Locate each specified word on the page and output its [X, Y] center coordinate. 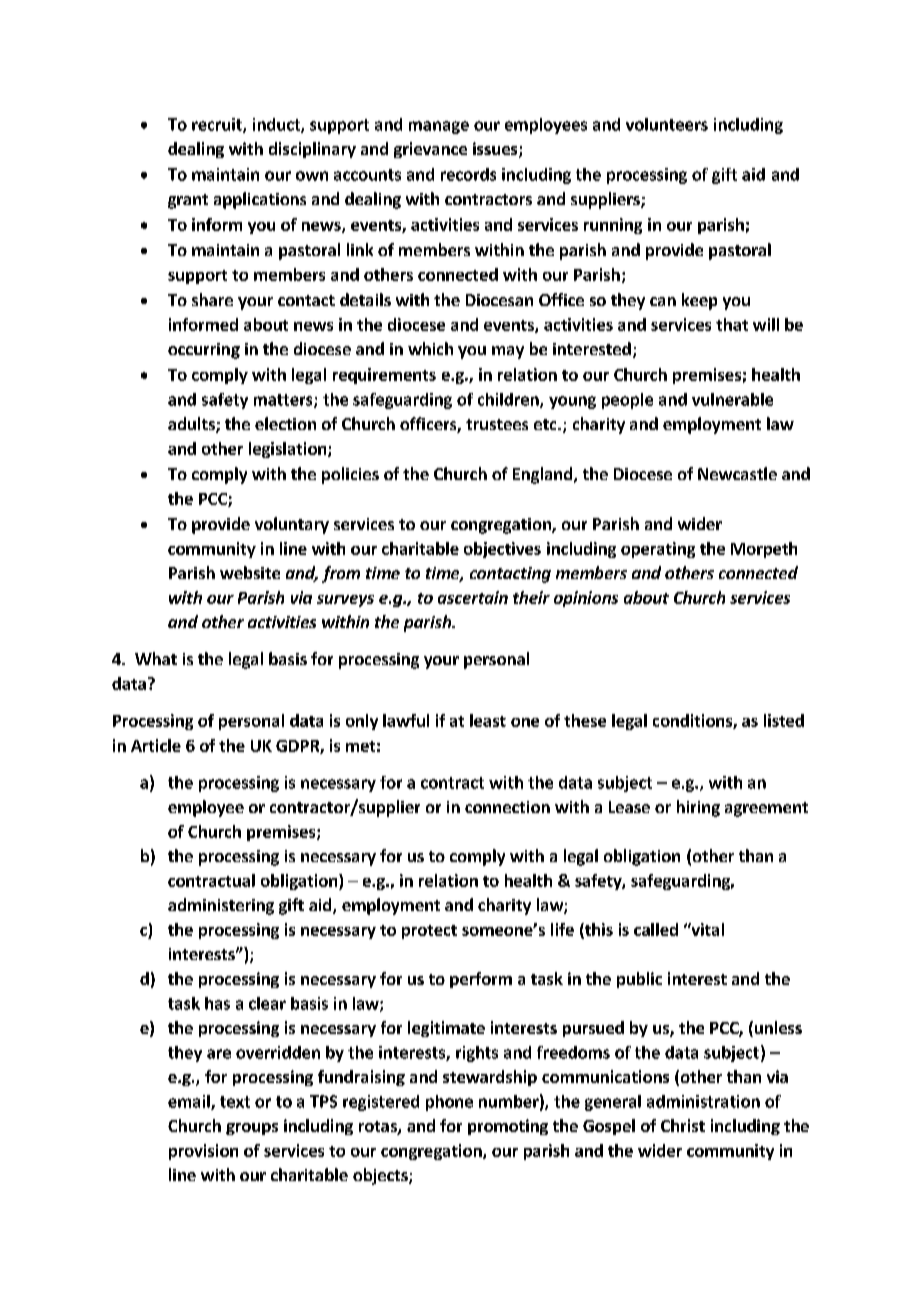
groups [252, 1129]
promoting [508, 1127]
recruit [218, 125]
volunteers [667, 124]
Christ [683, 1125]
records [468, 174]
